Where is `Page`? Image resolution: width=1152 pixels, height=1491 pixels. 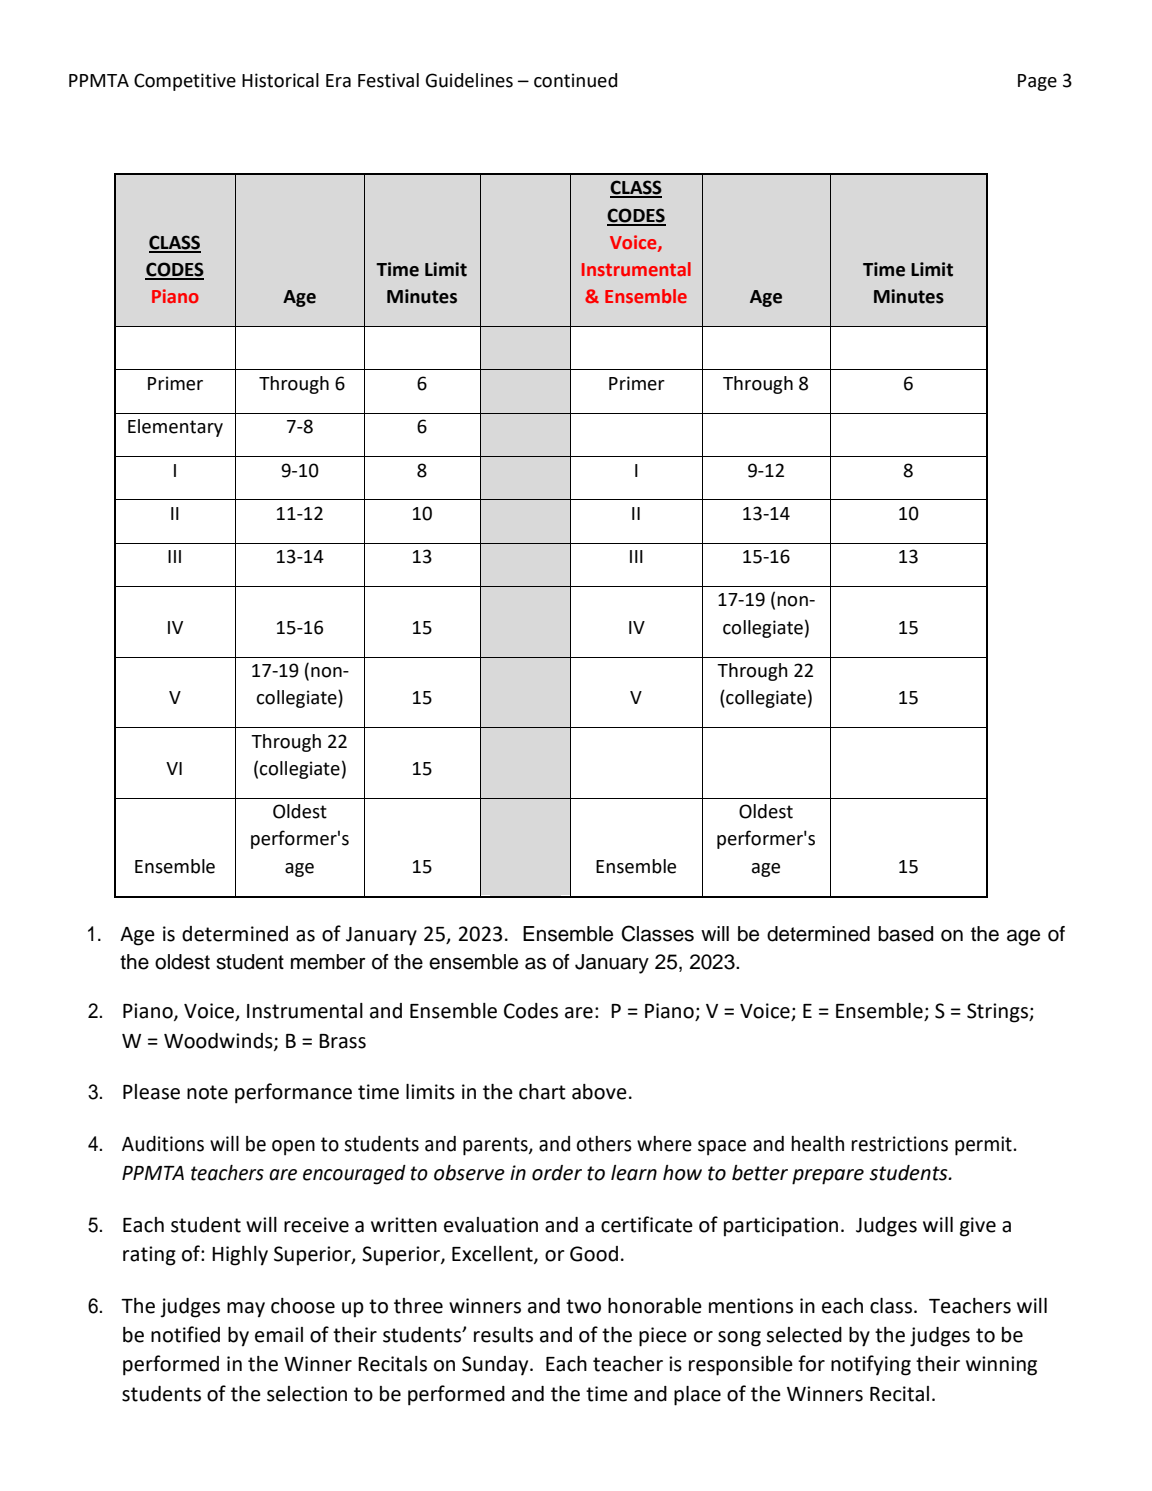 Page is located at coordinates (1037, 82).
